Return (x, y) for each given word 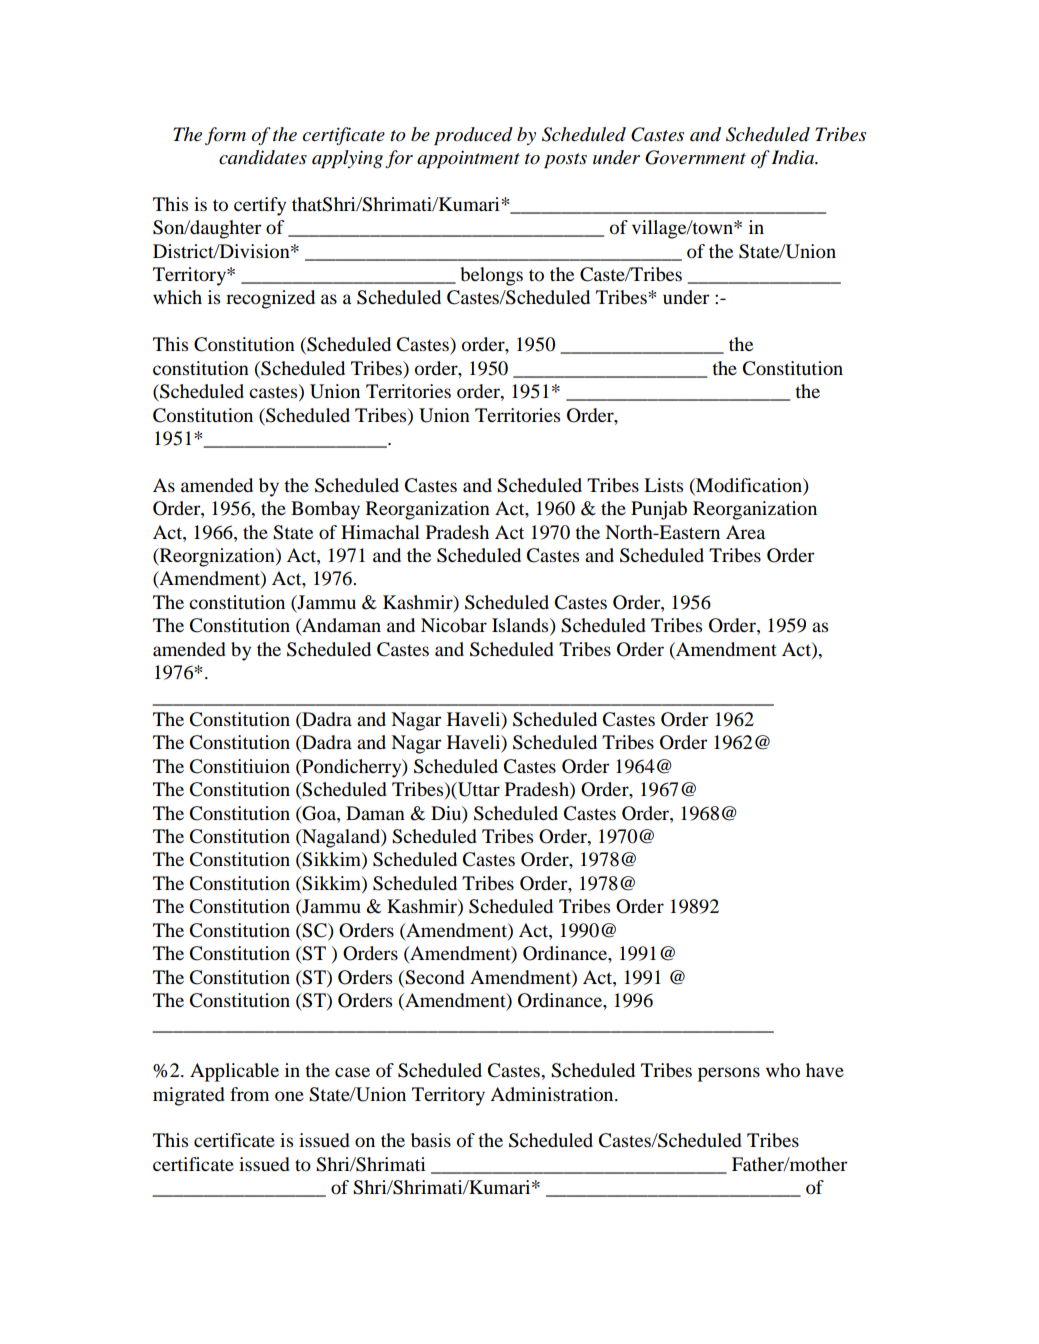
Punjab (659, 510)
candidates (263, 157)
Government (695, 157)
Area (745, 532)
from (249, 1094)
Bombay (325, 510)
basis (431, 1140)
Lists (663, 485)
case (352, 1072)
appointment (468, 159)
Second (434, 977)
